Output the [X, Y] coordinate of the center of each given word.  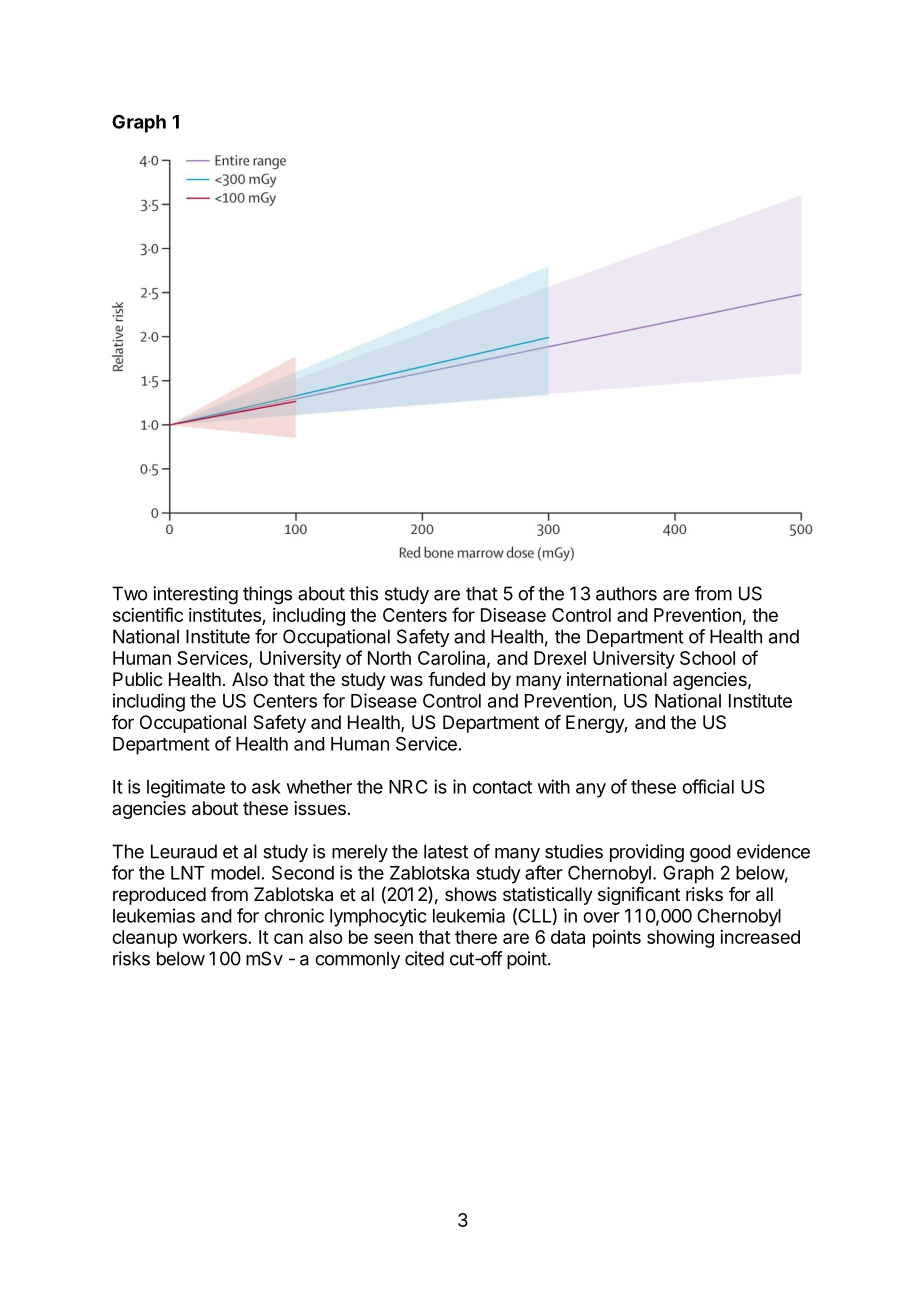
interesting [195, 595]
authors [626, 593]
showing [680, 939]
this [363, 593]
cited [424, 958]
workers [215, 937]
